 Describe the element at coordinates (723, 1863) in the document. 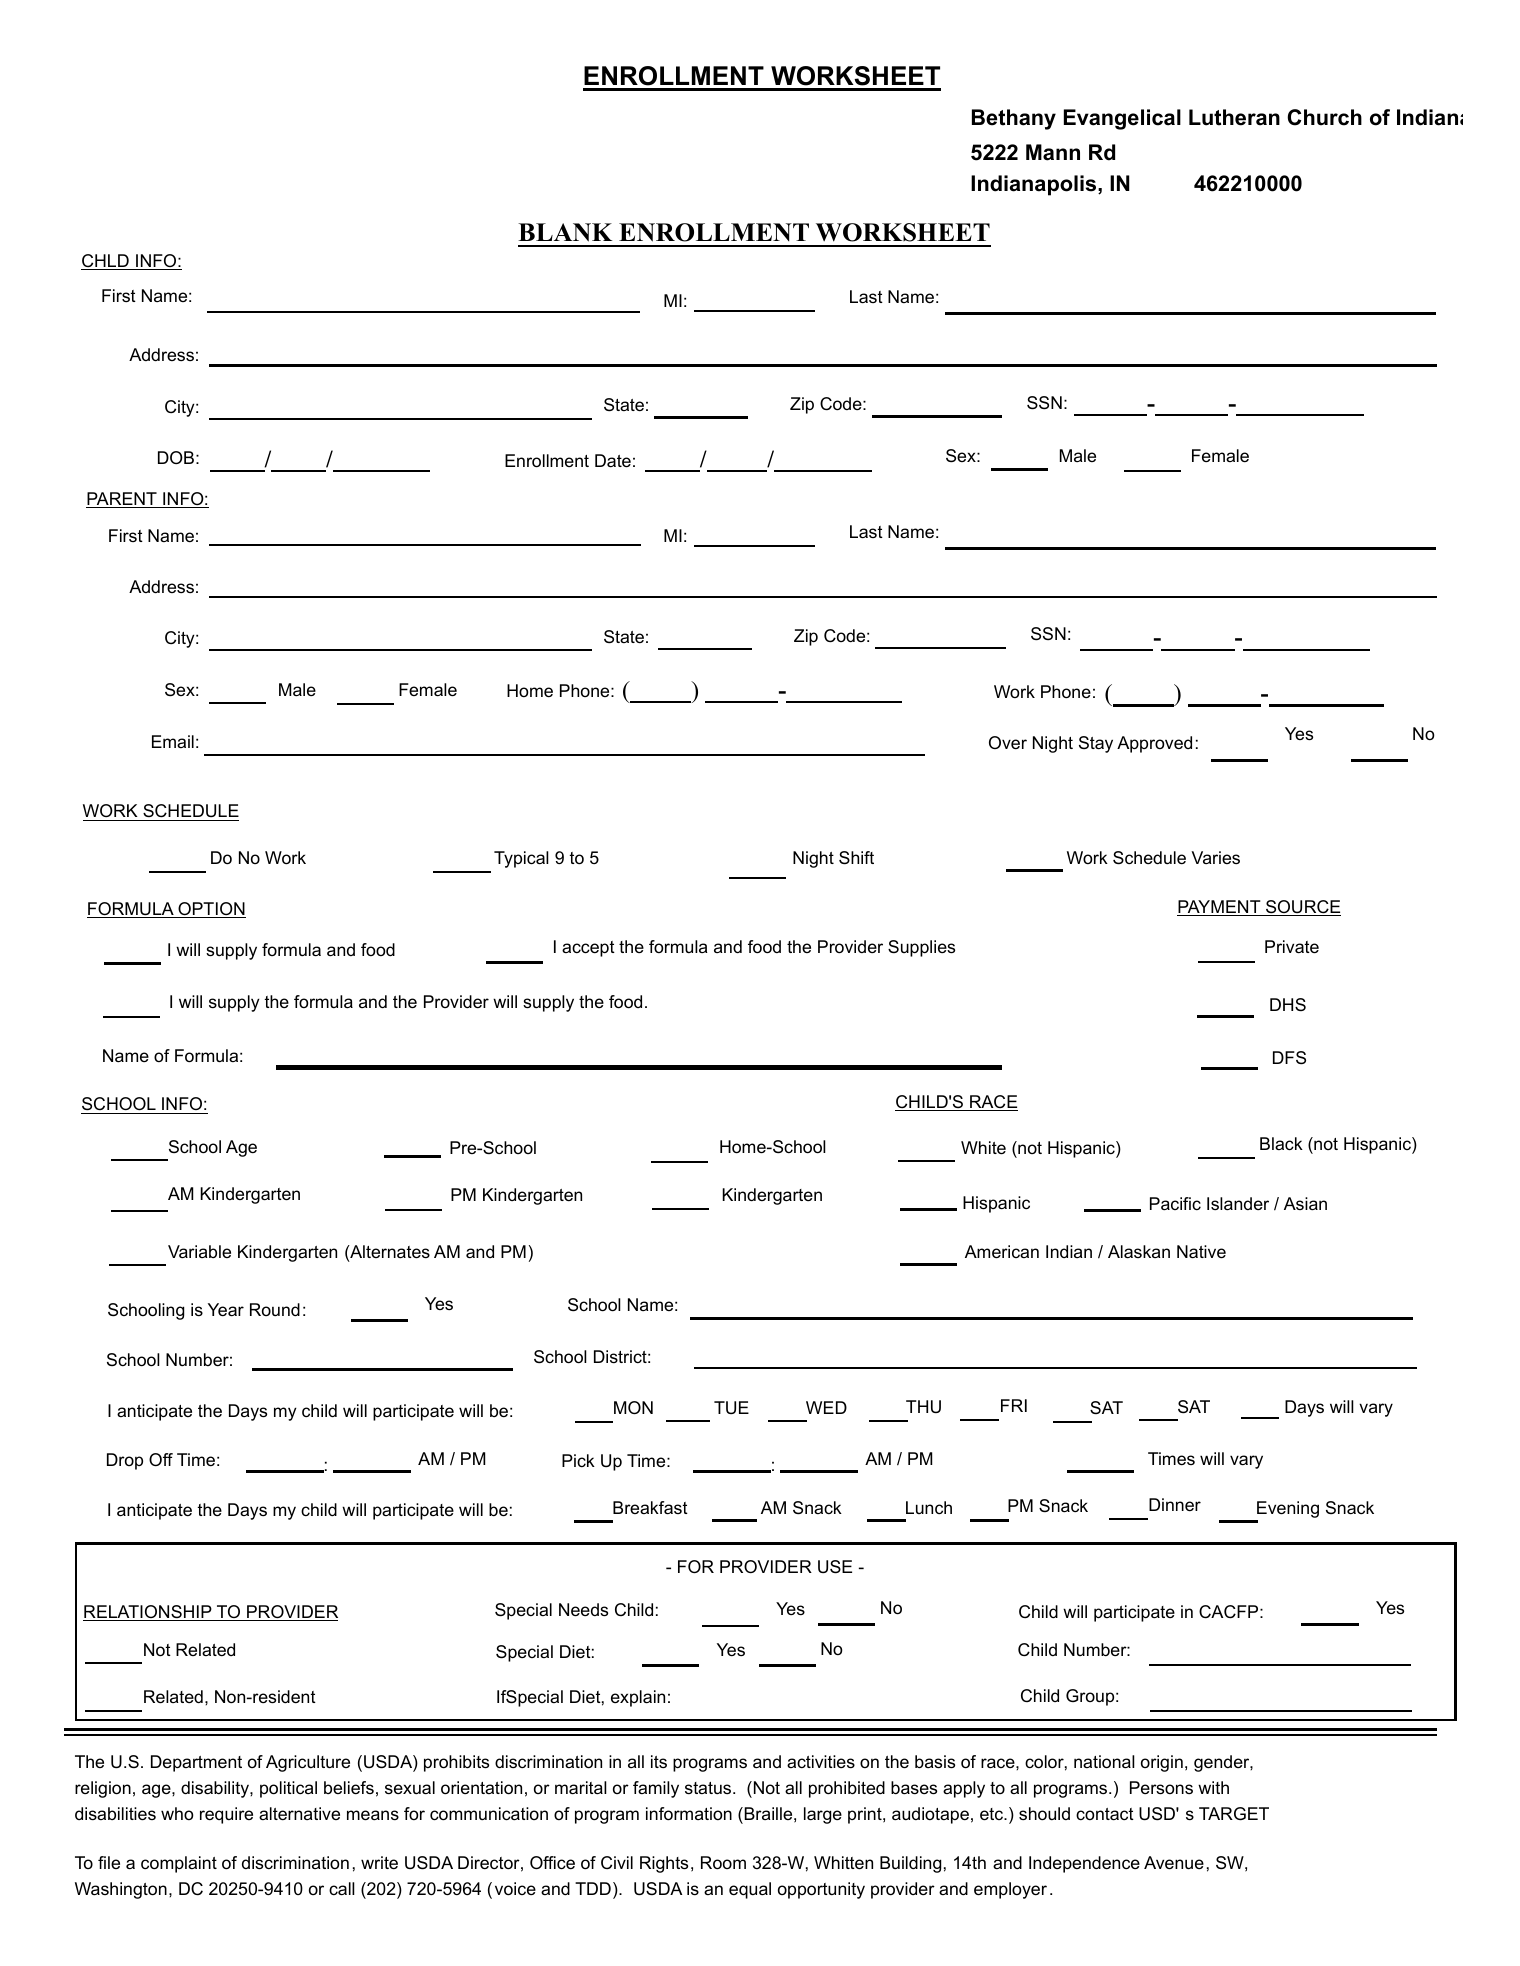

I see `Room` at that location.
